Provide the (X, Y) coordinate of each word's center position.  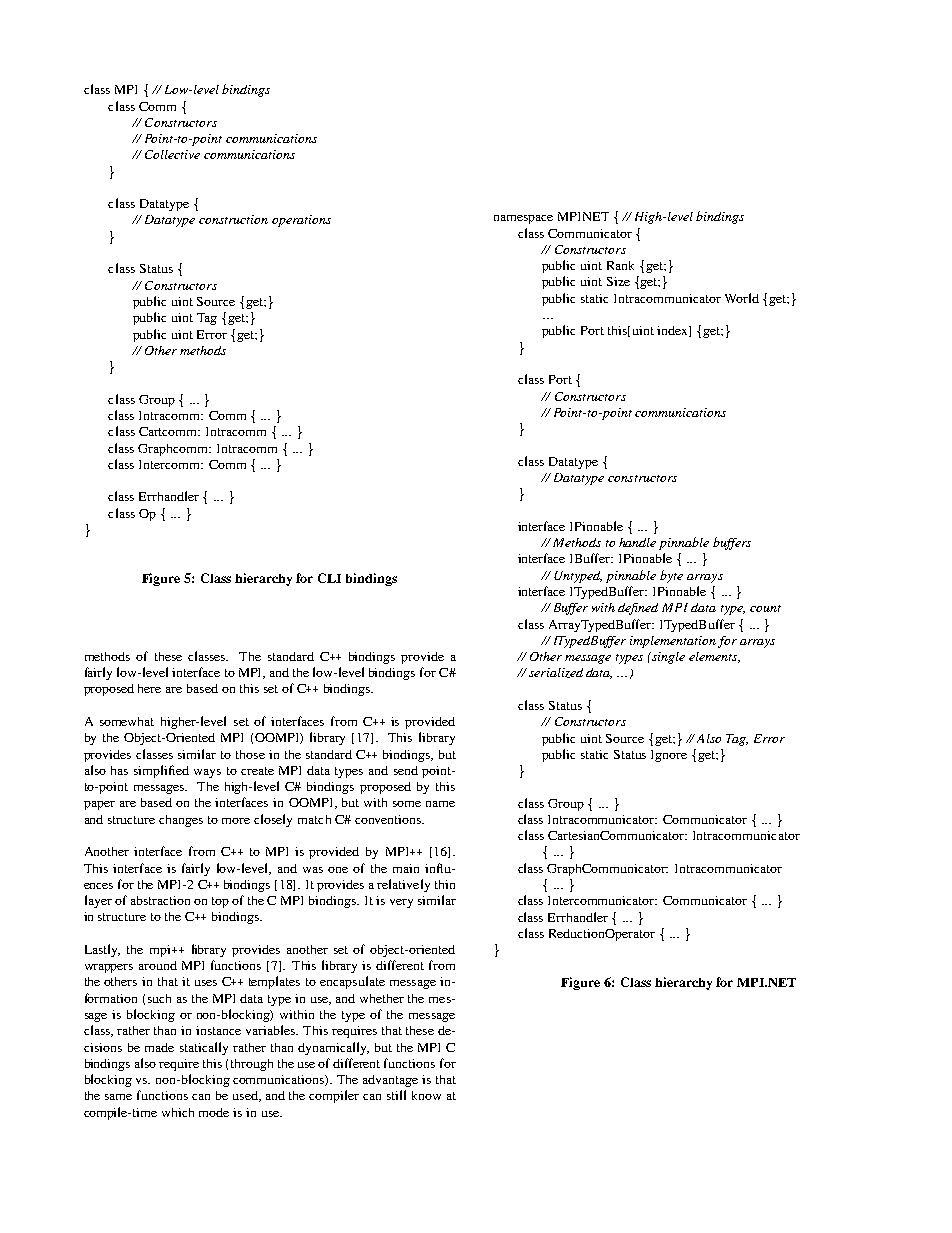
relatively (403, 885)
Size (618, 281)
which (178, 1112)
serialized (556, 673)
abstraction (160, 900)
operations (301, 221)
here (149, 688)
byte (671, 576)
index (673, 331)
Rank (620, 265)
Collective (172, 154)
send (406, 770)
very (401, 903)
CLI (329, 578)
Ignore (669, 756)
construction (233, 219)
